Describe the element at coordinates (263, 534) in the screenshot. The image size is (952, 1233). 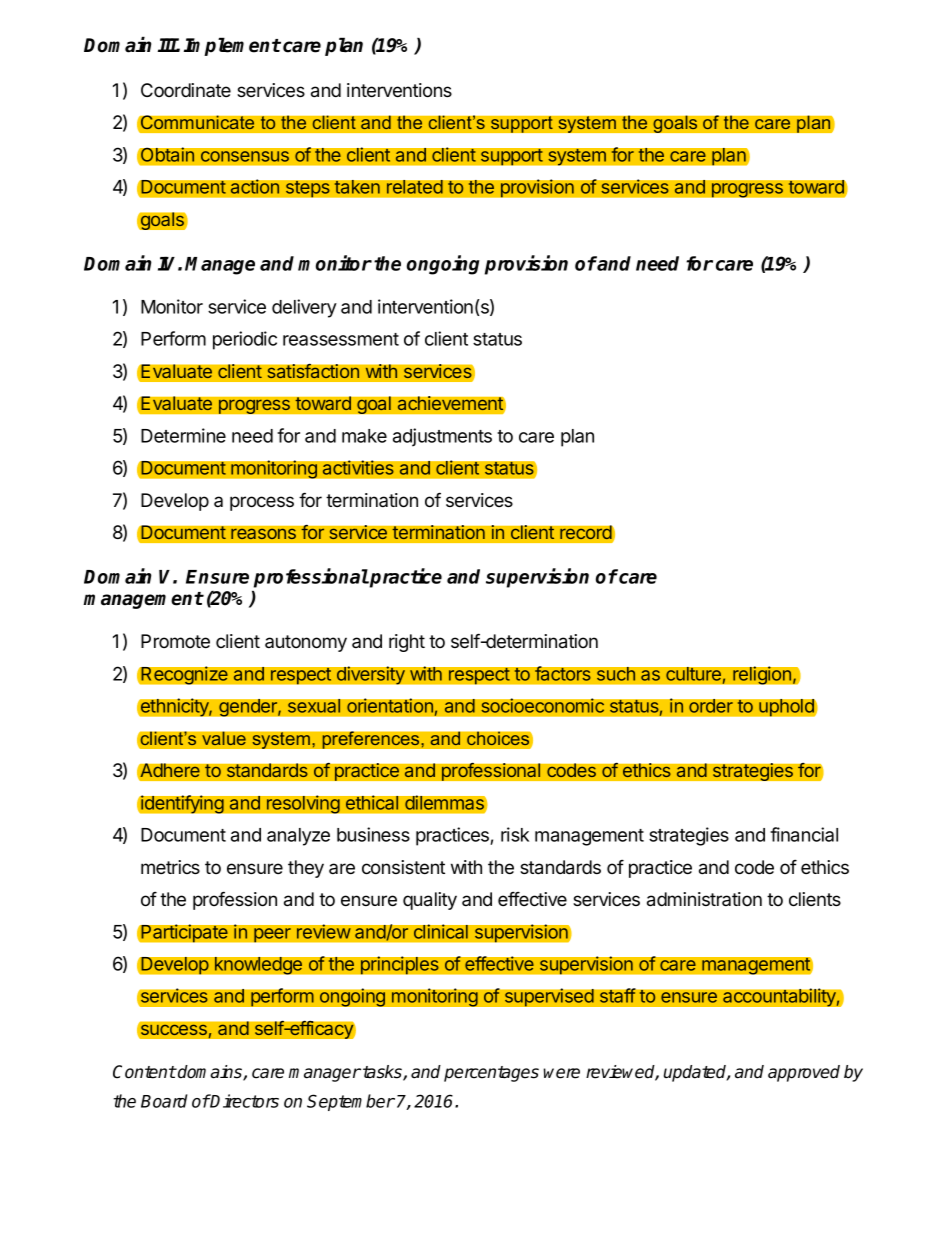
I see `reasons` at that location.
